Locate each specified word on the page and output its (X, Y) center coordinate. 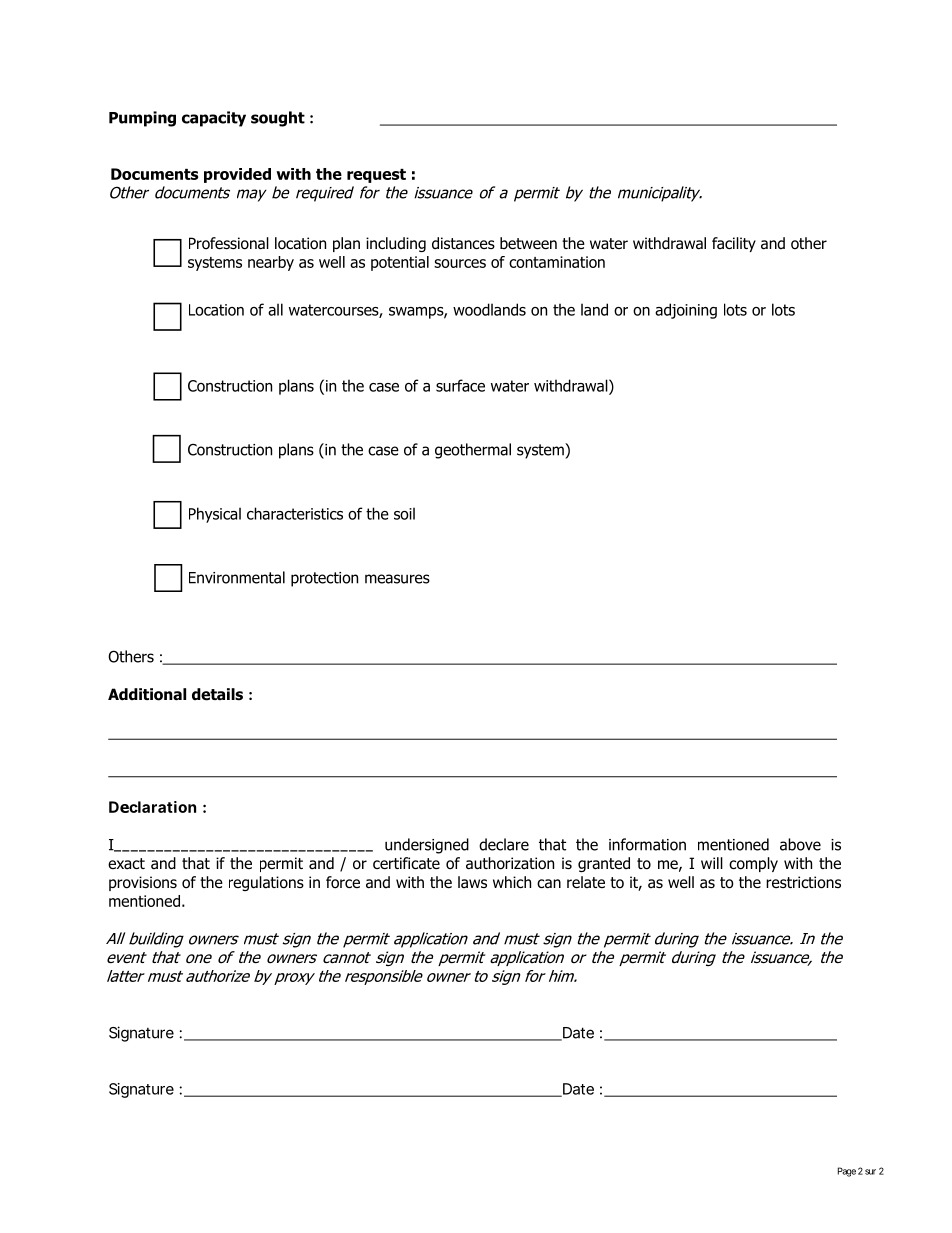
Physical (215, 515)
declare (504, 844)
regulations (266, 883)
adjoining (686, 311)
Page (847, 1172)
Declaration (152, 807)
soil (404, 513)
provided (237, 175)
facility (734, 244)
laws (472, 882)
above (800, 844)
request (376, 176)
